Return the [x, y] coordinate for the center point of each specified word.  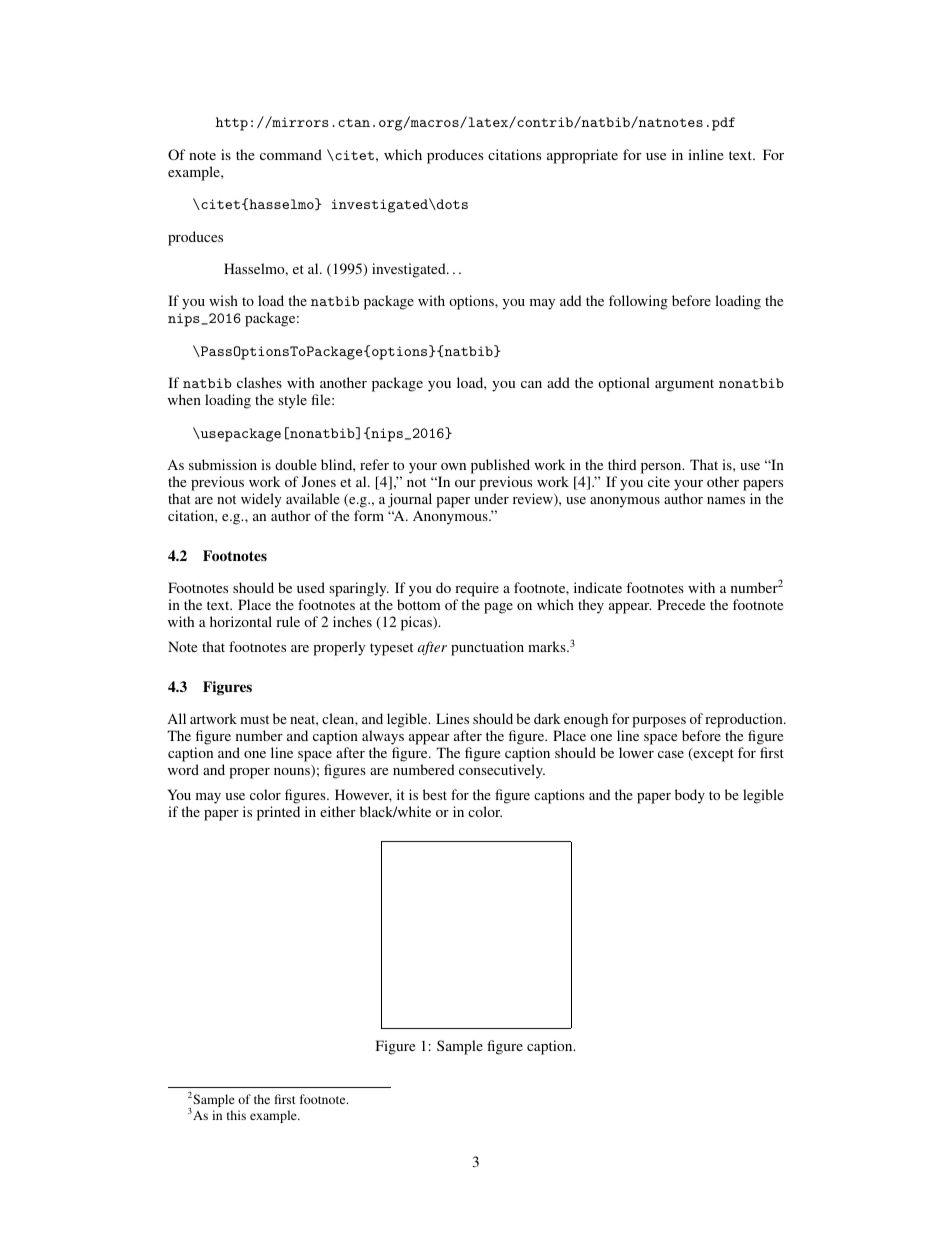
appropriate [582, 156]
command [291, 154]
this [236, 1115]
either [338, 811]
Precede [681, 604]
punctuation [487, 648]
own [453, 466]
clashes [259, 382]
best [435, 794]
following [638, 302]
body [690, 796]
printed [278, 813]
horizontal [241, 621]
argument [684, 385]
